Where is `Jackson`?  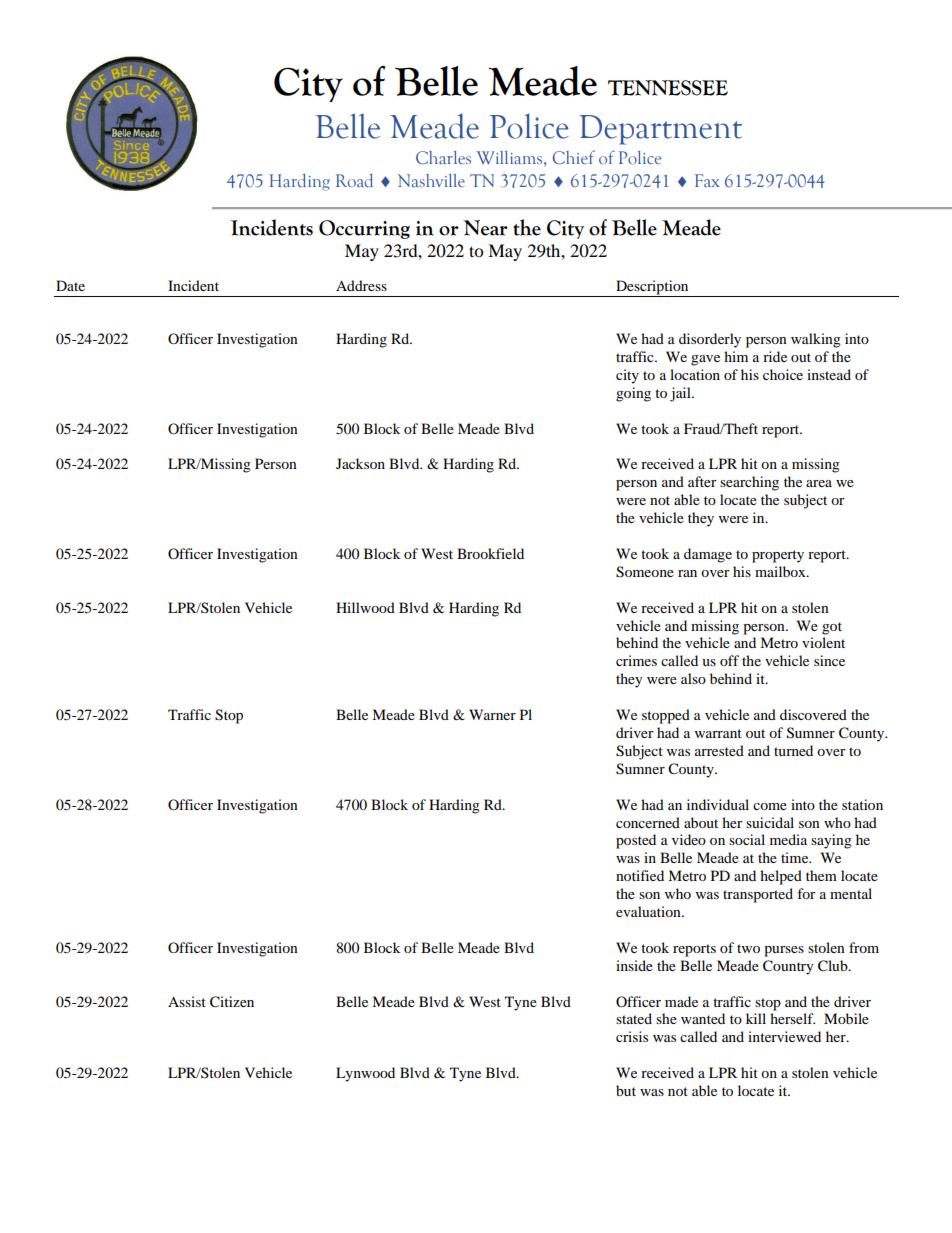 Jackson is located at coordinates (360, 463).
